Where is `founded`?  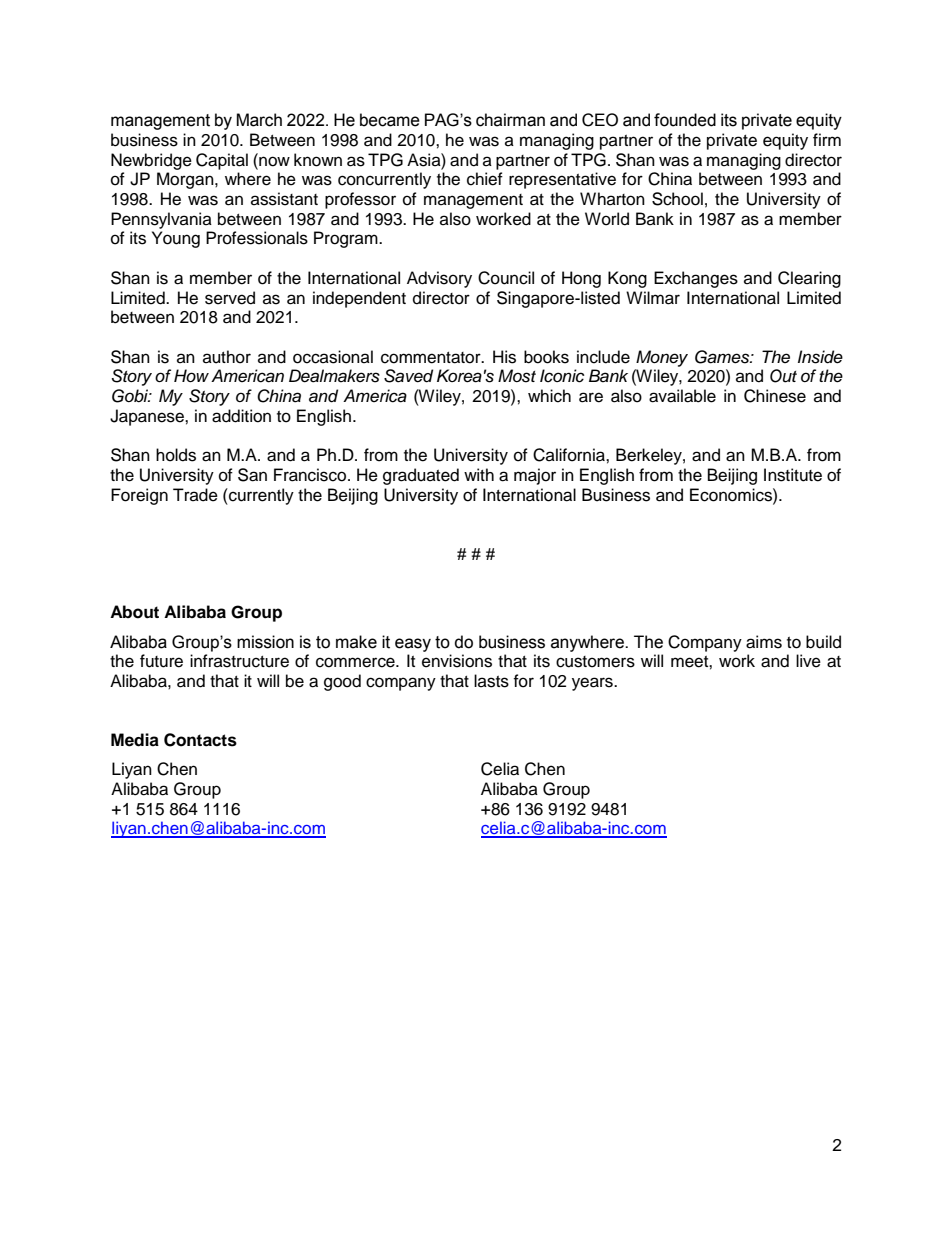
founded is located at coordinates (685, 120).
